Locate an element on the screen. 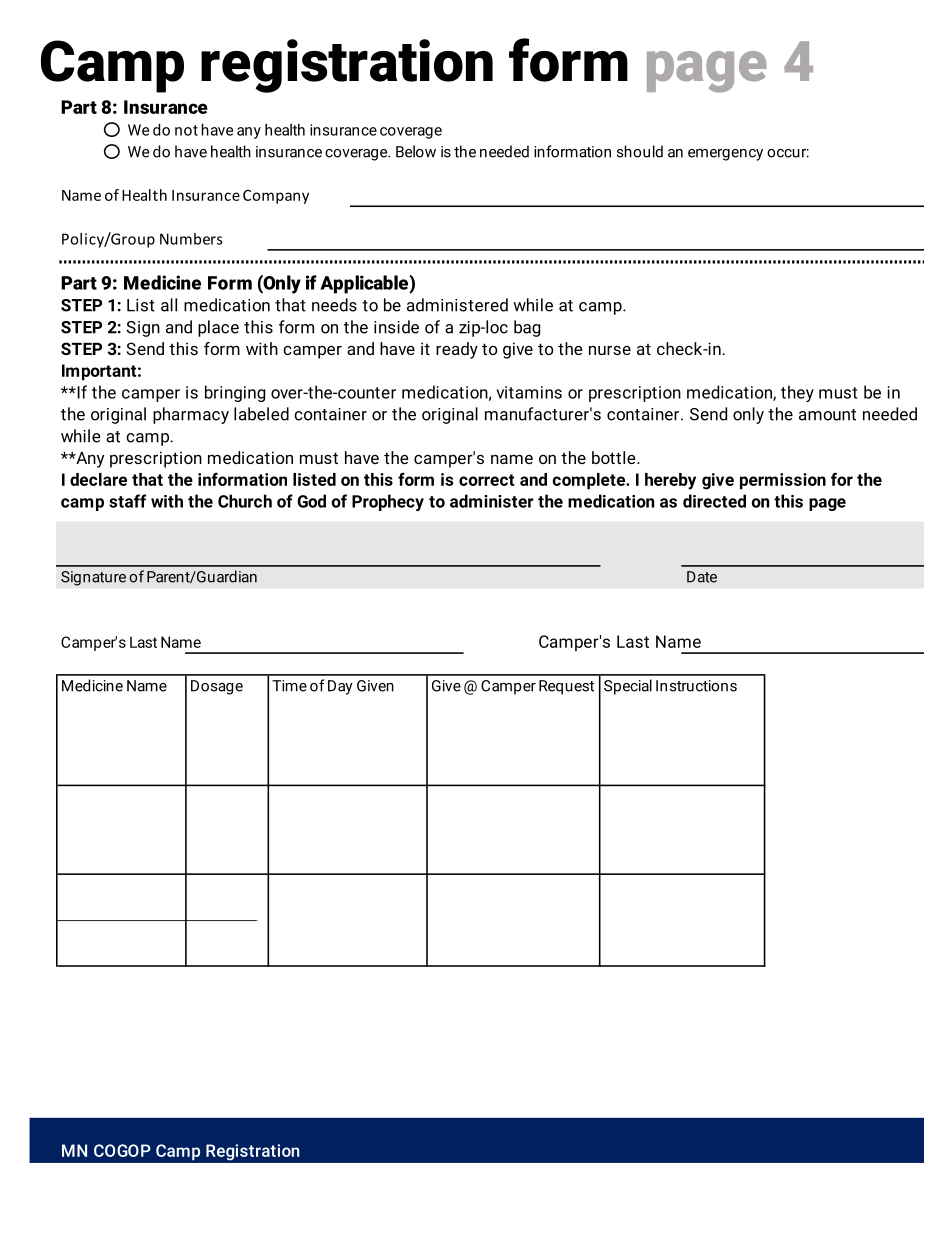 Image resolution: width=952 pixels, height=1233 pixels. not is located at coordinates (186, 130).
